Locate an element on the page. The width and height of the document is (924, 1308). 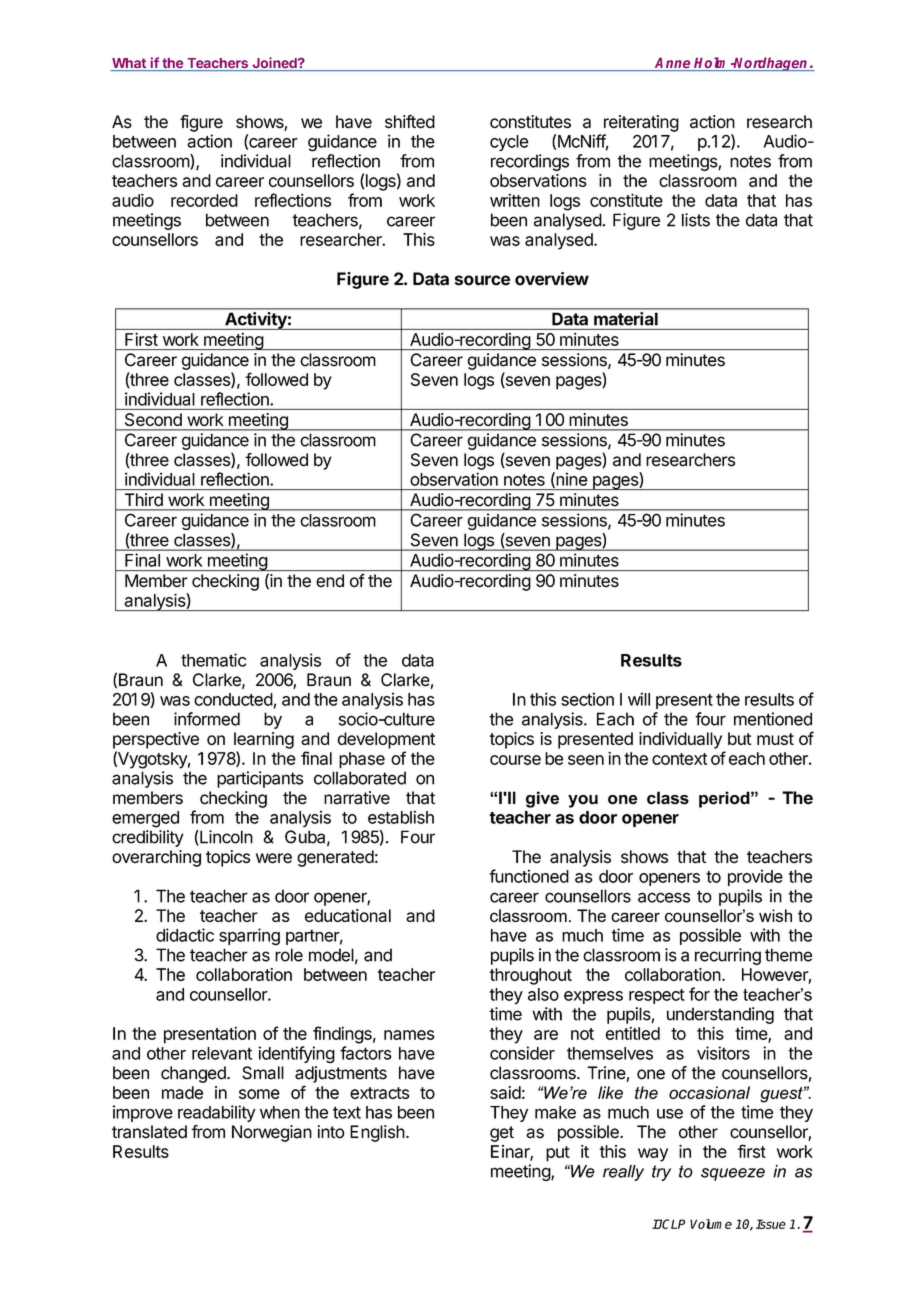
didactic is located at coordinates (185, 935).
